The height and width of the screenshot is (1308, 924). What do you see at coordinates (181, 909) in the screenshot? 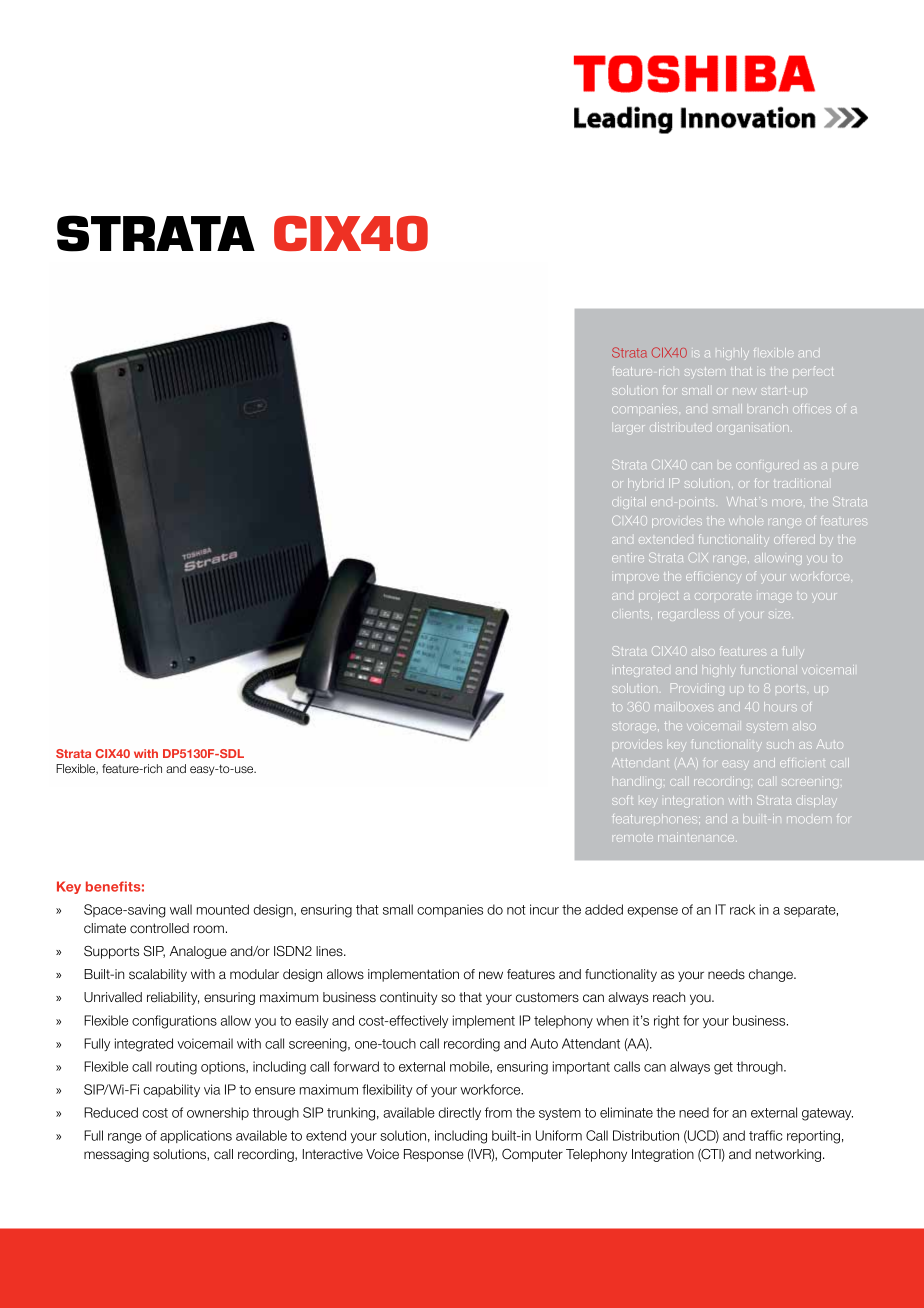
I see `wall` at bounding box center [181, 909].
